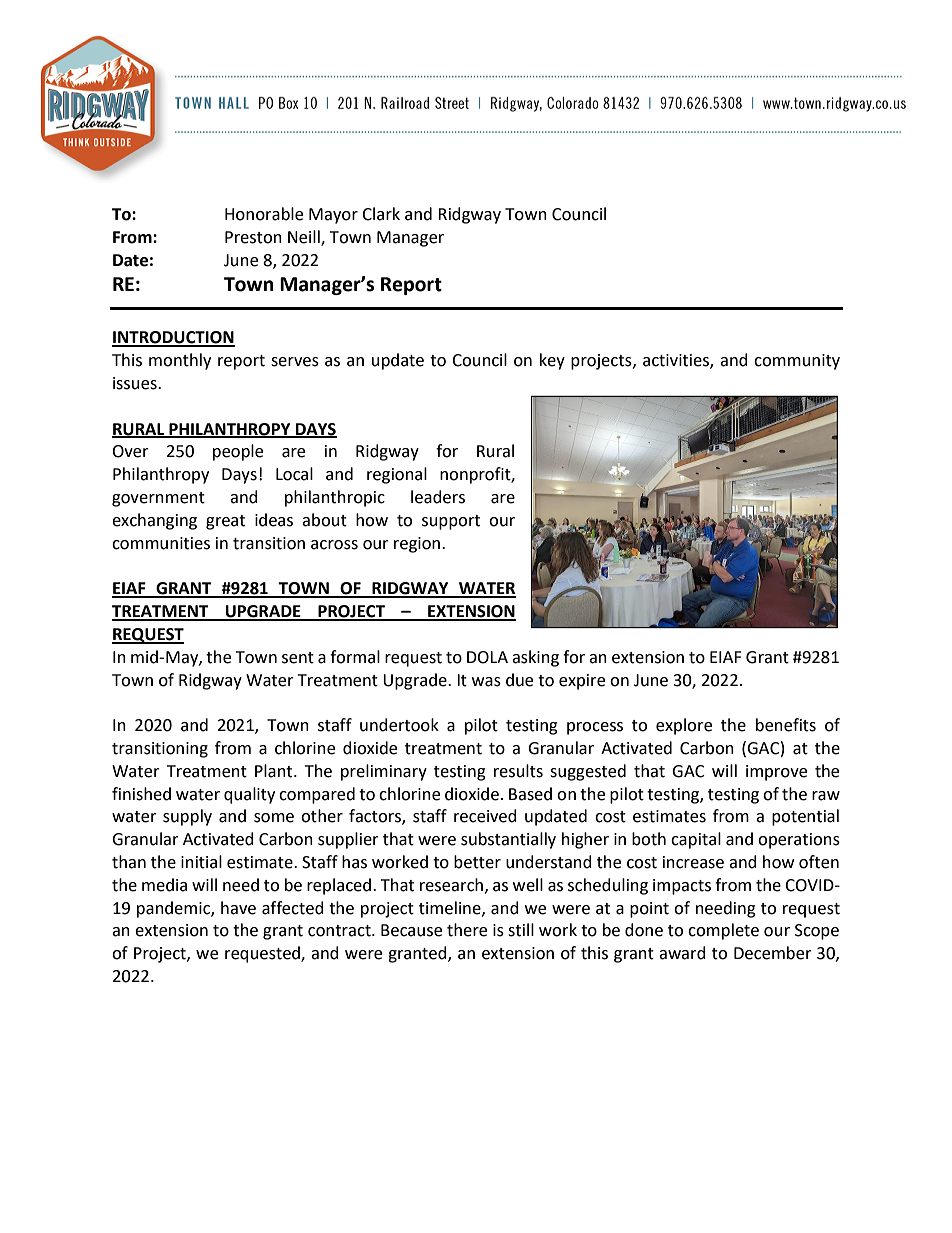 The width and height of the document is (952, 1233). What do you see at coordinates (552, 361) in the document?
I see `key` at bounding box center [552, 361].
